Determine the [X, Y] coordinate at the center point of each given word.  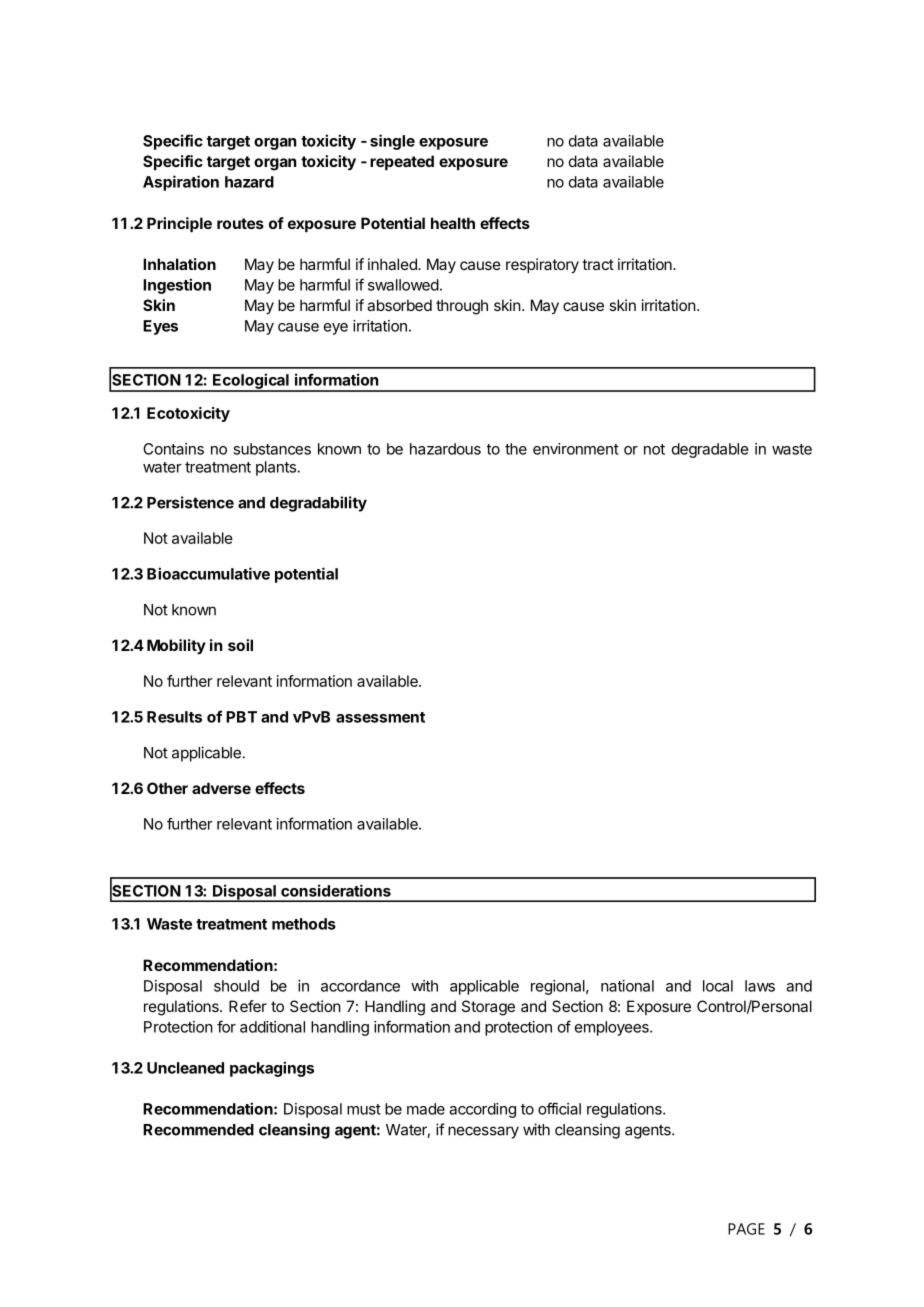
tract [598, 264]
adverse [221, 788]
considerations [336, 890]
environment [576, 449]
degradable [710, 450]
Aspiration [181, 183]
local [718, 986]
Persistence [190, 502]
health [453, 223]
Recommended [198, 1130]
